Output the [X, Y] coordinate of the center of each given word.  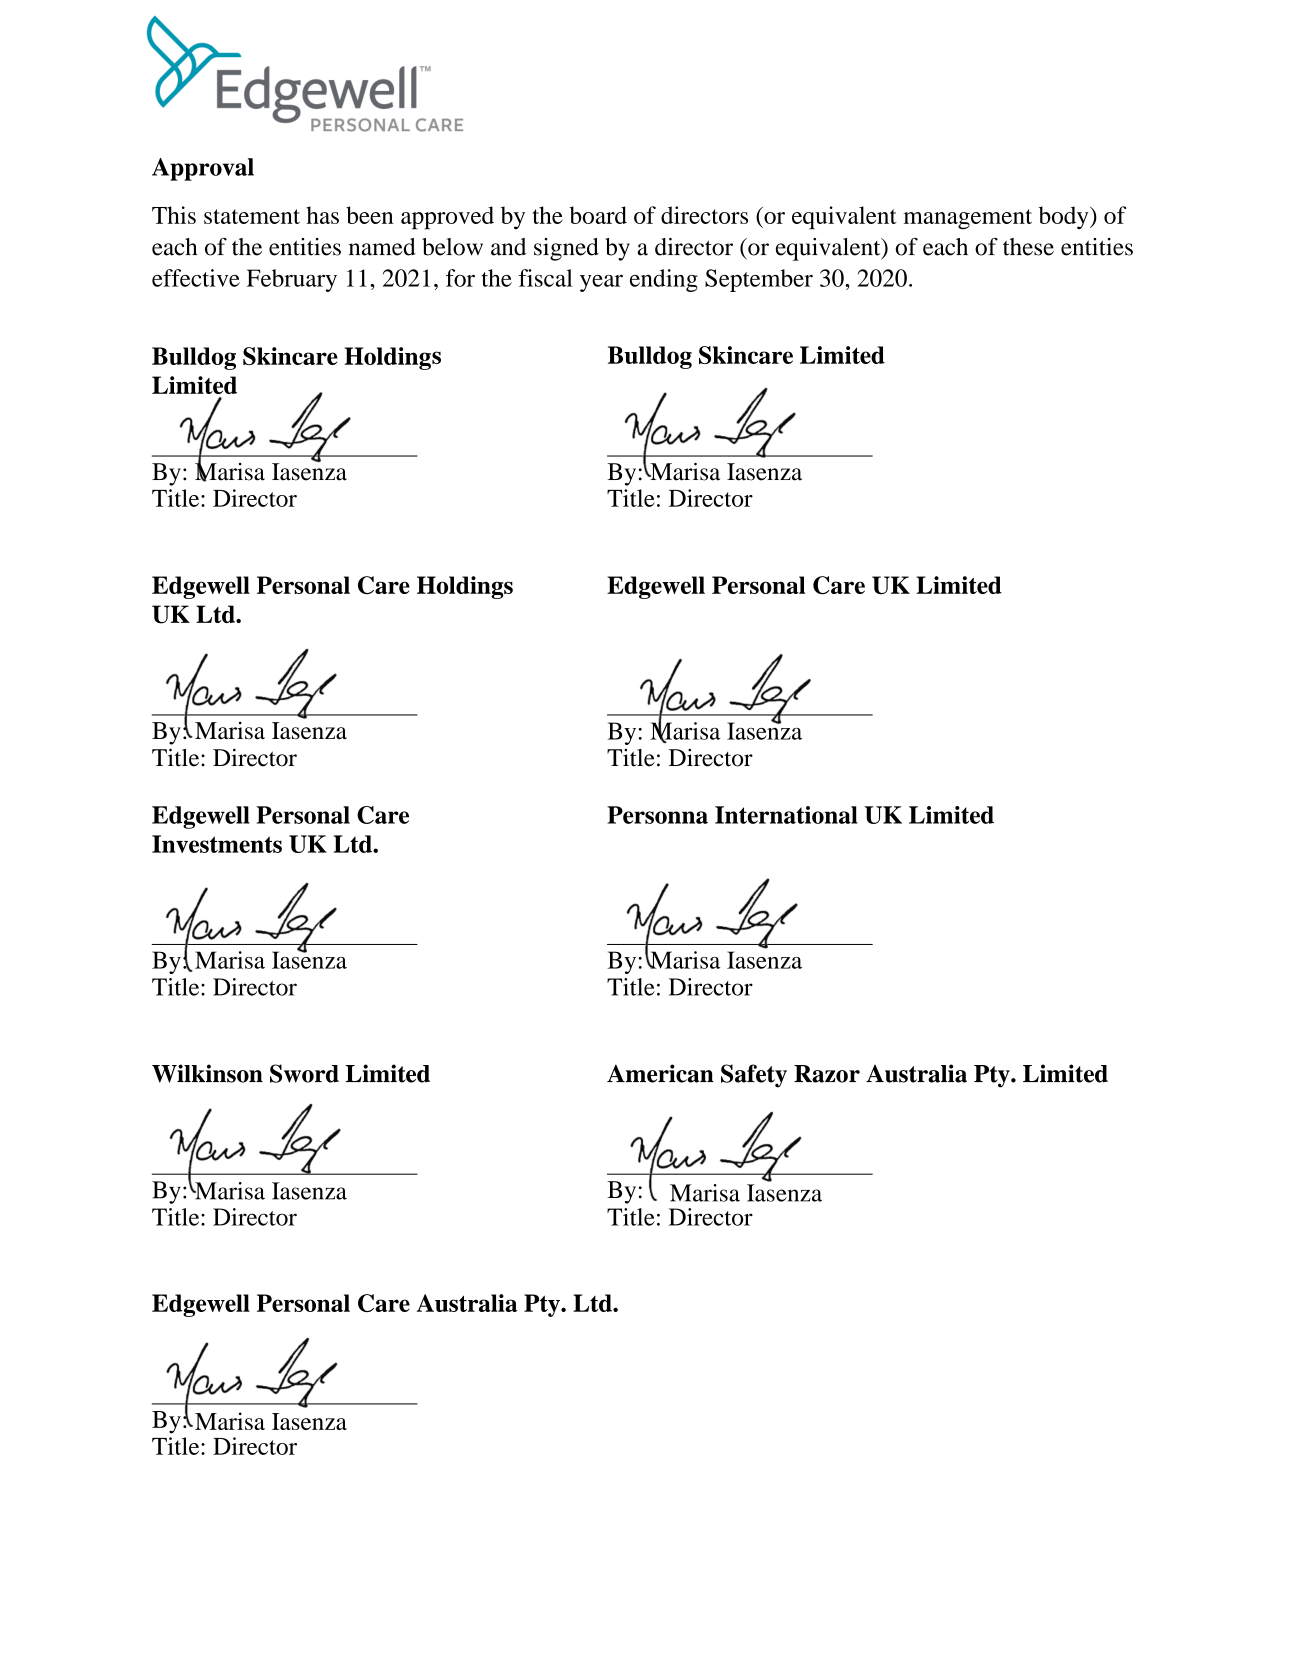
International [786, 815]
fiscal [546, 278]
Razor [827, 1074]
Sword [304, 1073]
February [292, 280]
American [660, 1073]
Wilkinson [207, 1073]
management [967, 219]
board [598, 215]
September [759, 280]
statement [252, 216]
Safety [754, 1076]
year [601, 283]
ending [664, 280]
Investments [217, 844]
